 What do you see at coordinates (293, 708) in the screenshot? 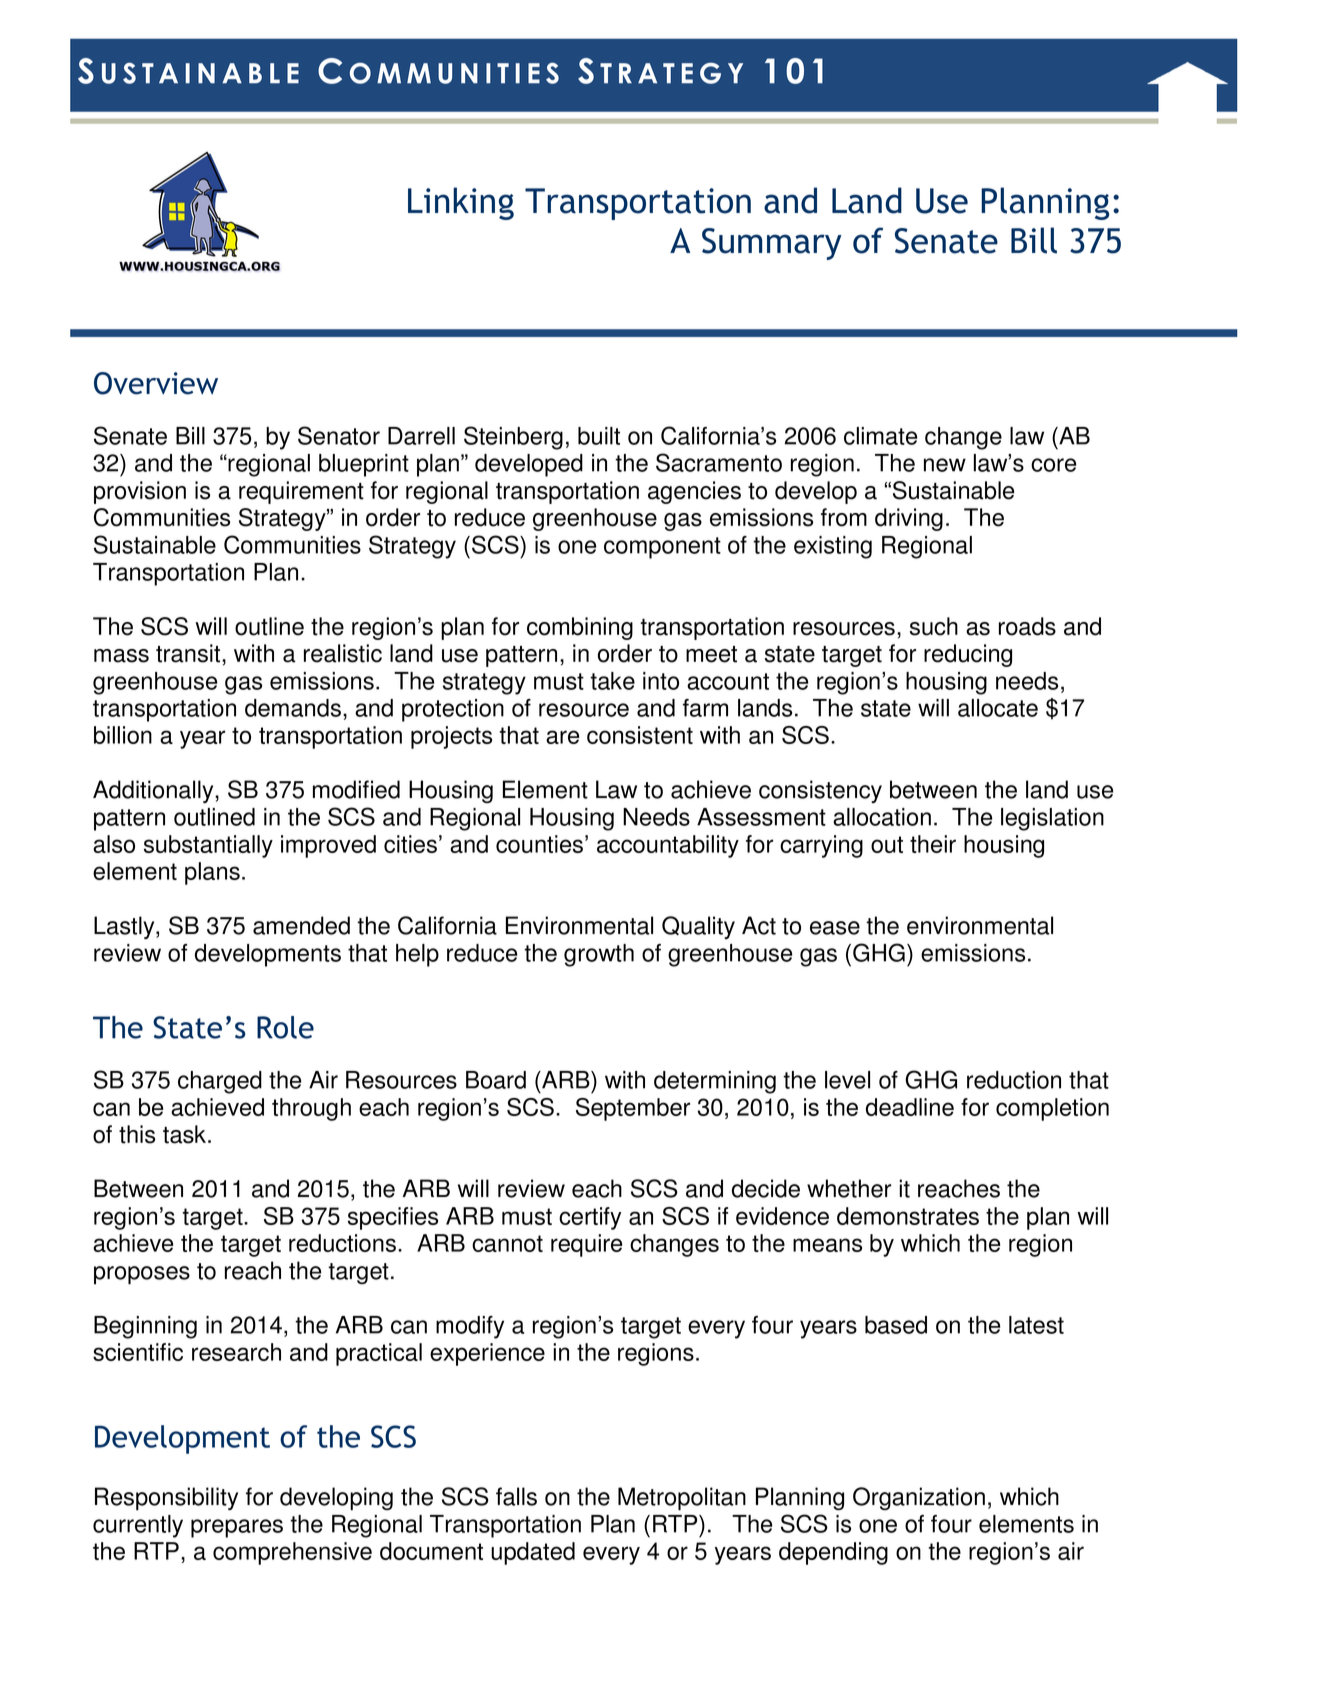
I see `demands` at bounding box center [293, 708].
